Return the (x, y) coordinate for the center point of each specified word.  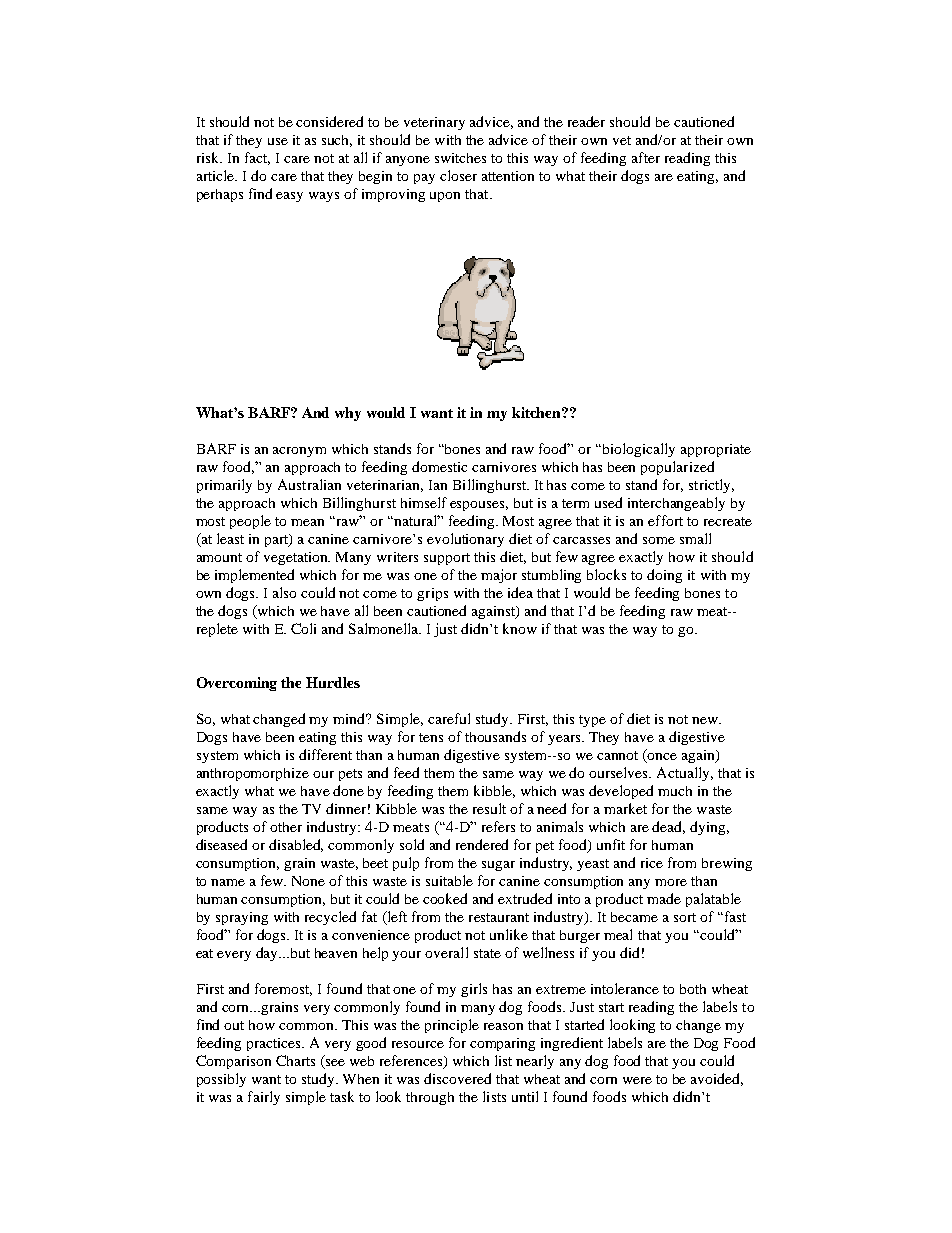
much (675, 791)
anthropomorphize (253, 774)
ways (324, 197)
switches (460, 158)
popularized (677, 468)
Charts (295, 1060)
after (646, 157)
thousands (495, 736)
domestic (439, 466)
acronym (299, 452)
